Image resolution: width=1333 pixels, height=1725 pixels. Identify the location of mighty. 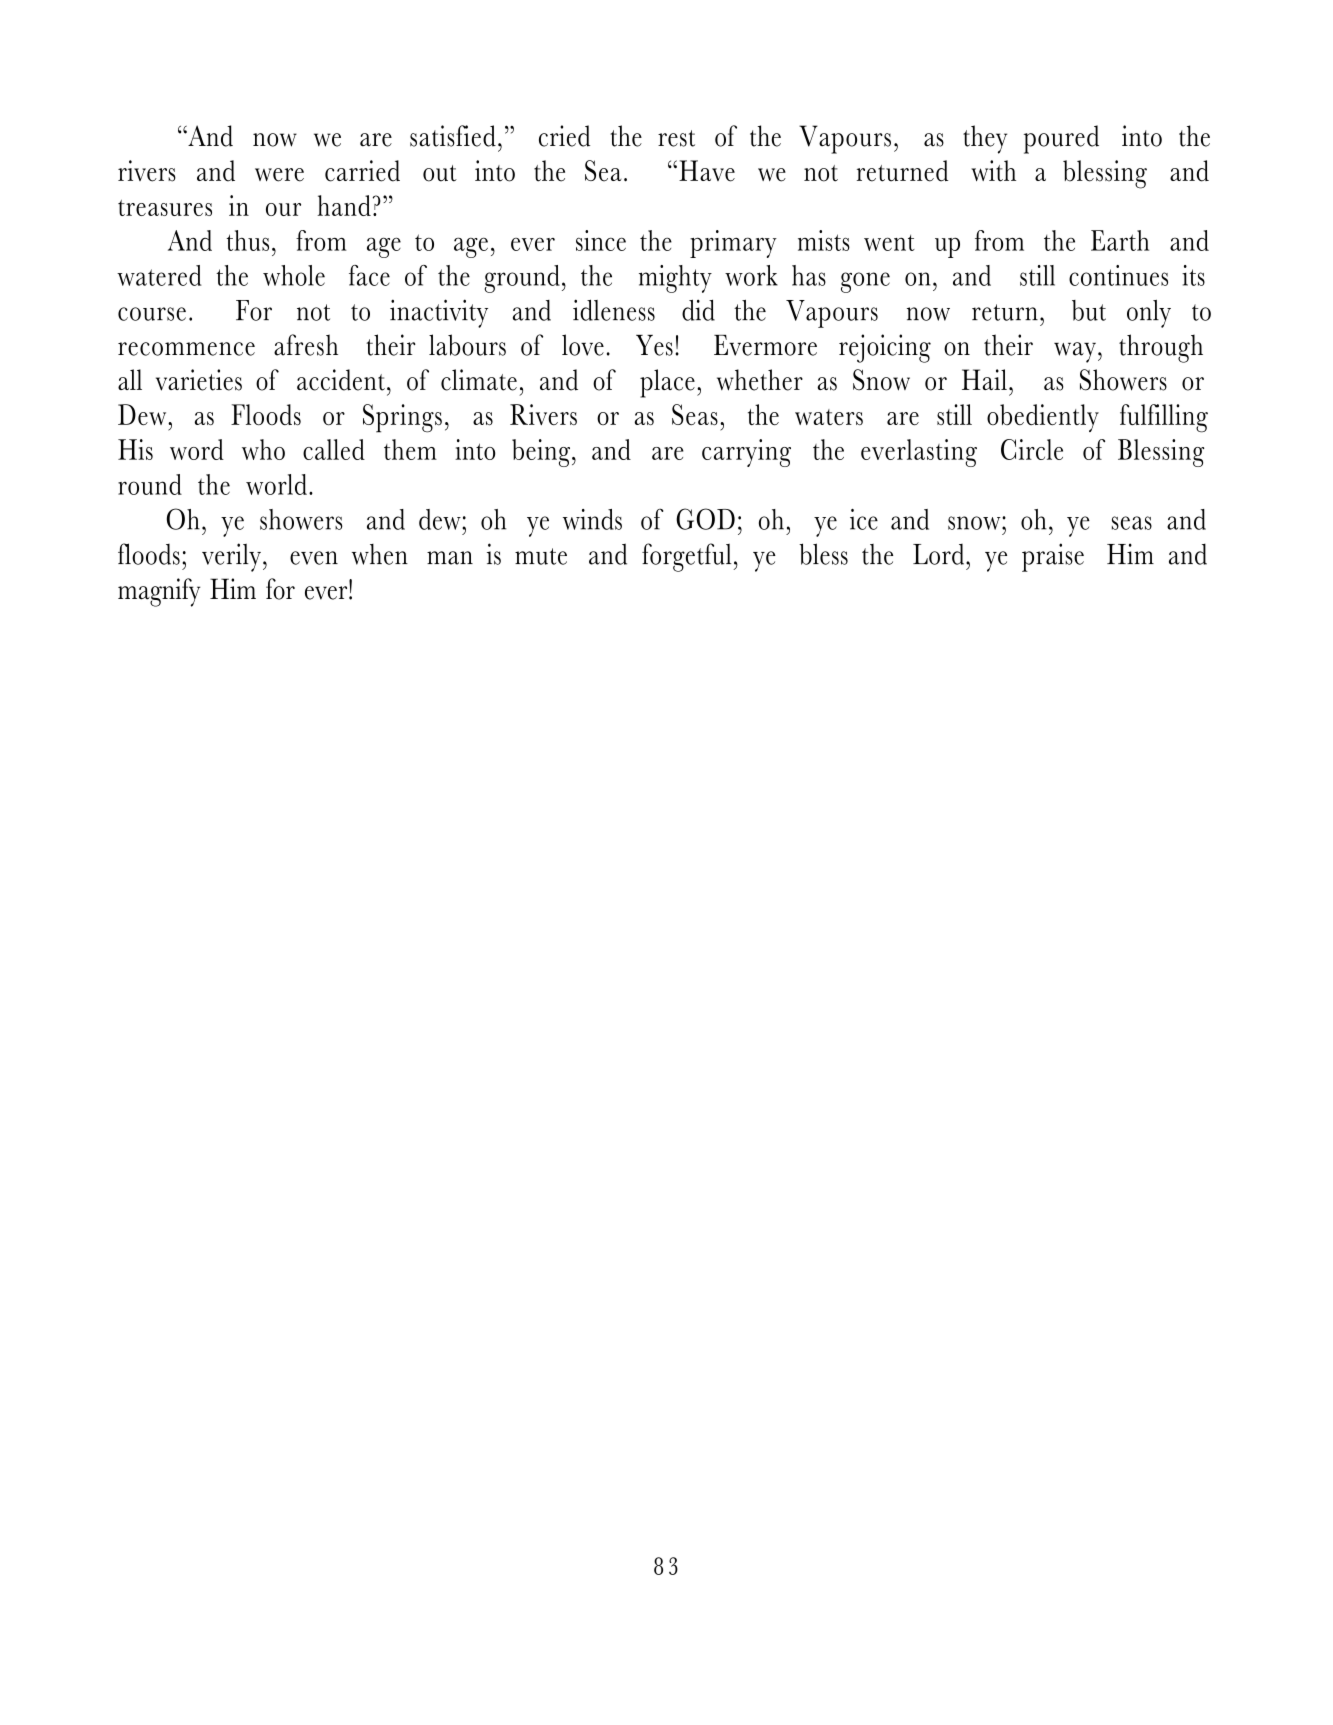
(675, 279).
